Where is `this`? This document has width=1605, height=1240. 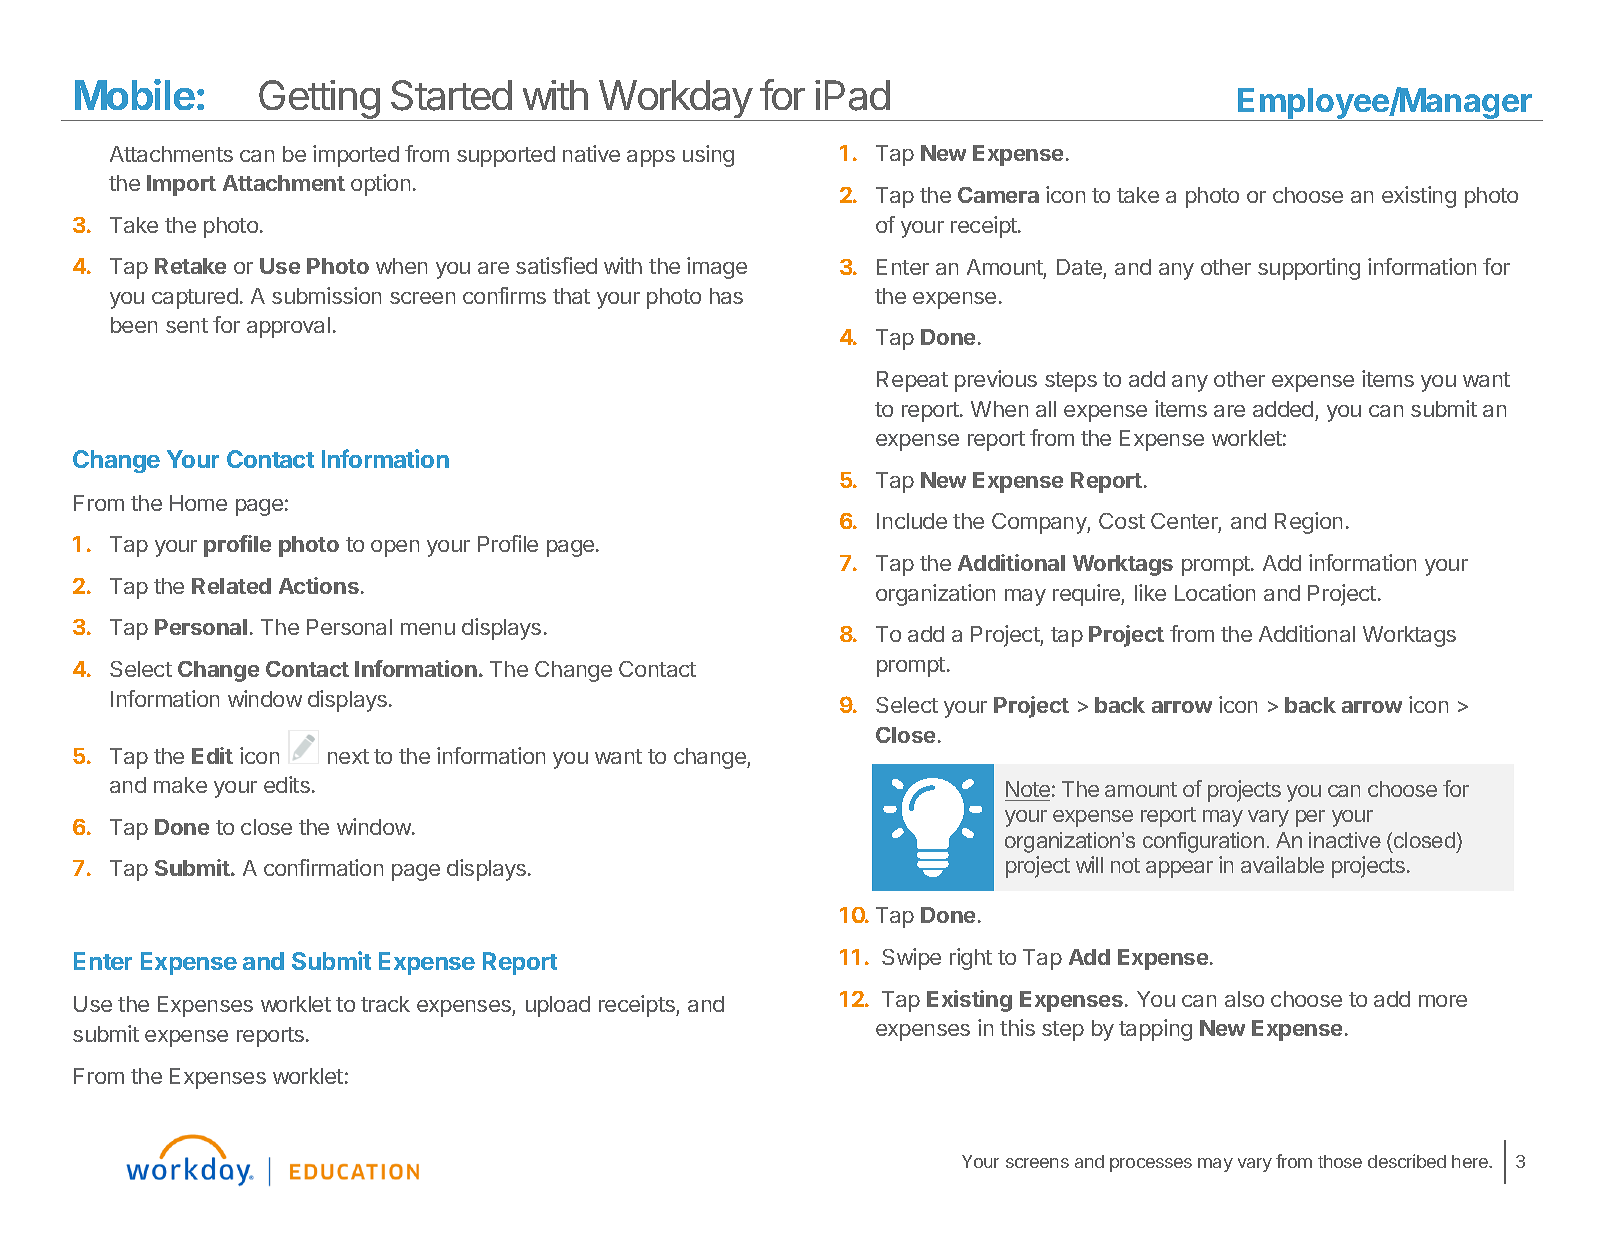 this is located at coordinates (1017, 1027).
